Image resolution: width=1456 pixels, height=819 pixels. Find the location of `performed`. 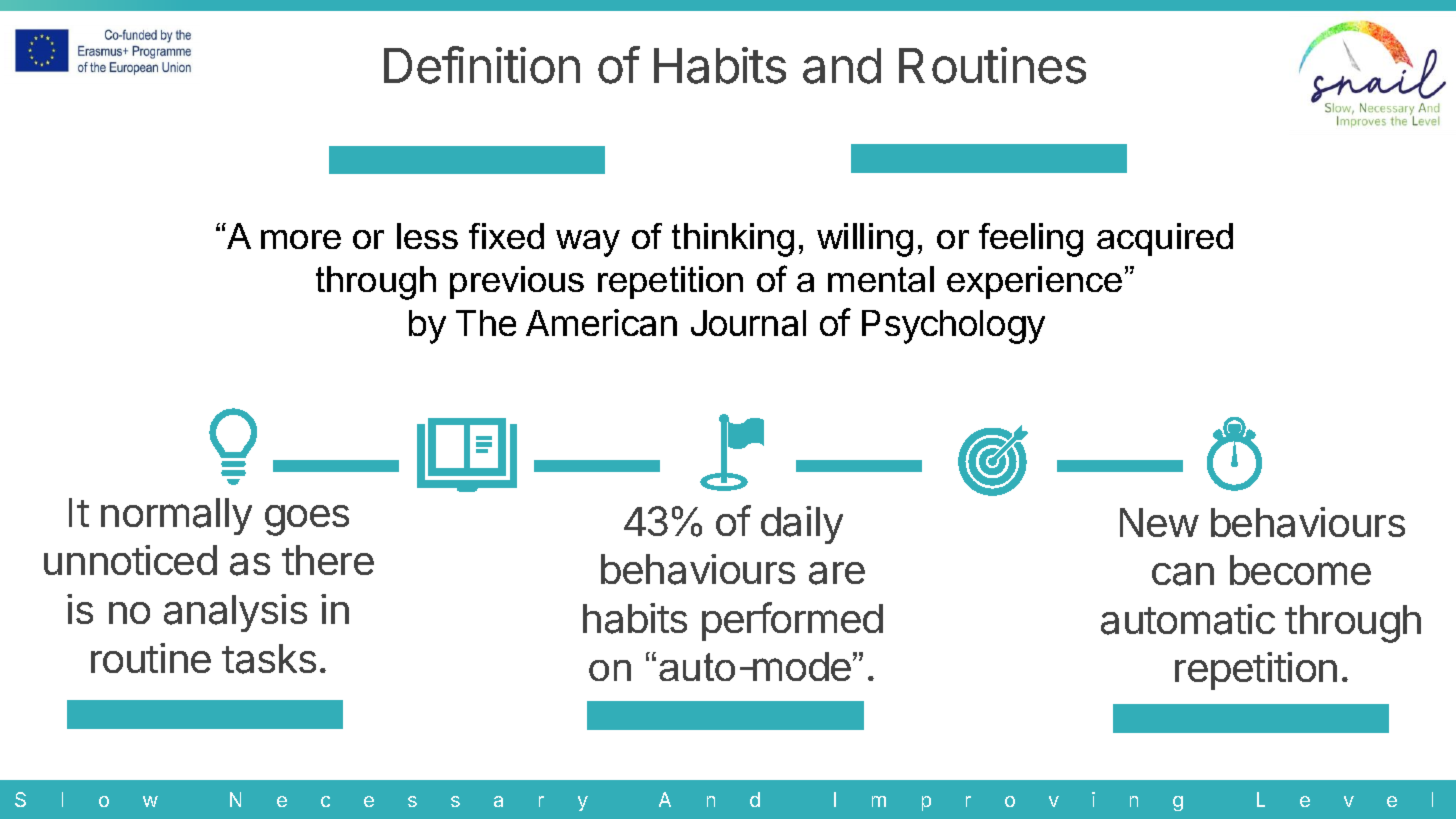

performed is located at coordinates (792, 621).
